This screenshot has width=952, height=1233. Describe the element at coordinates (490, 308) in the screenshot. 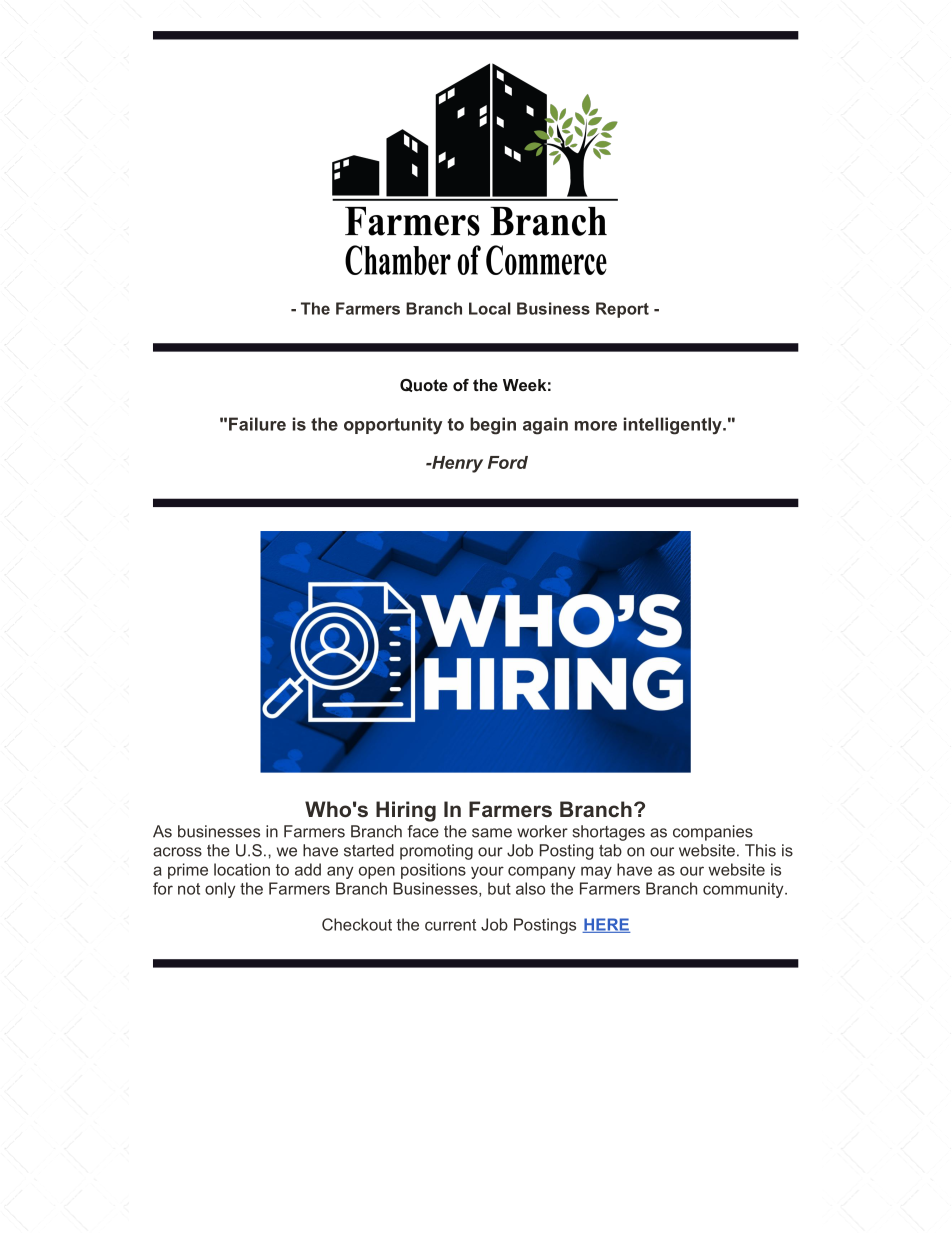

I see `Local` at that location.
